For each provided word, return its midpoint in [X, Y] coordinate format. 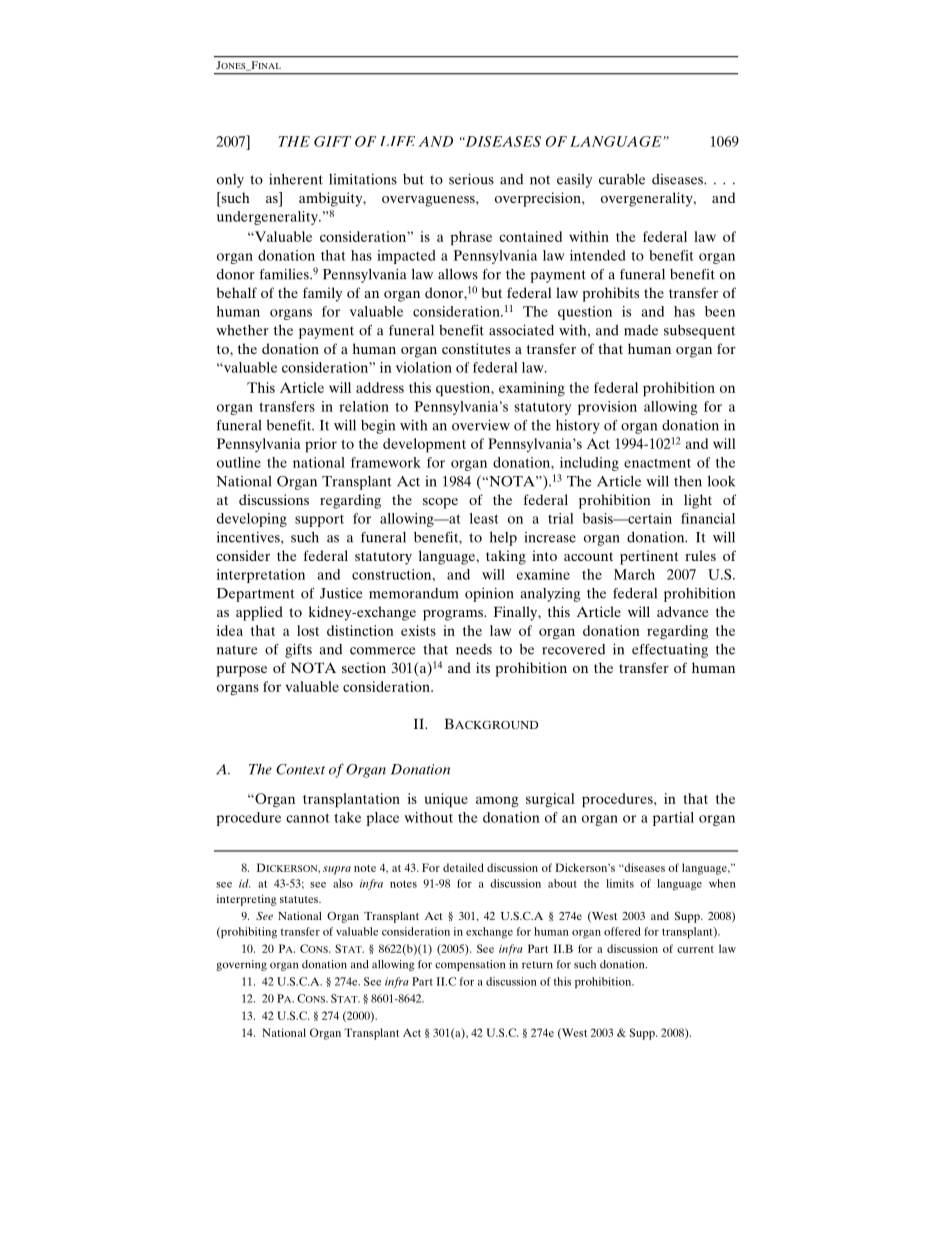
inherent [296, 179]
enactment [657, 463]
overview [481, 425]
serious [471, 179]
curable [622, 179]
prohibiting [248, 933]
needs [474, 649]
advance [682, 611]
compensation [470, 965]
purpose [242, 671]
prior [321, 445]
